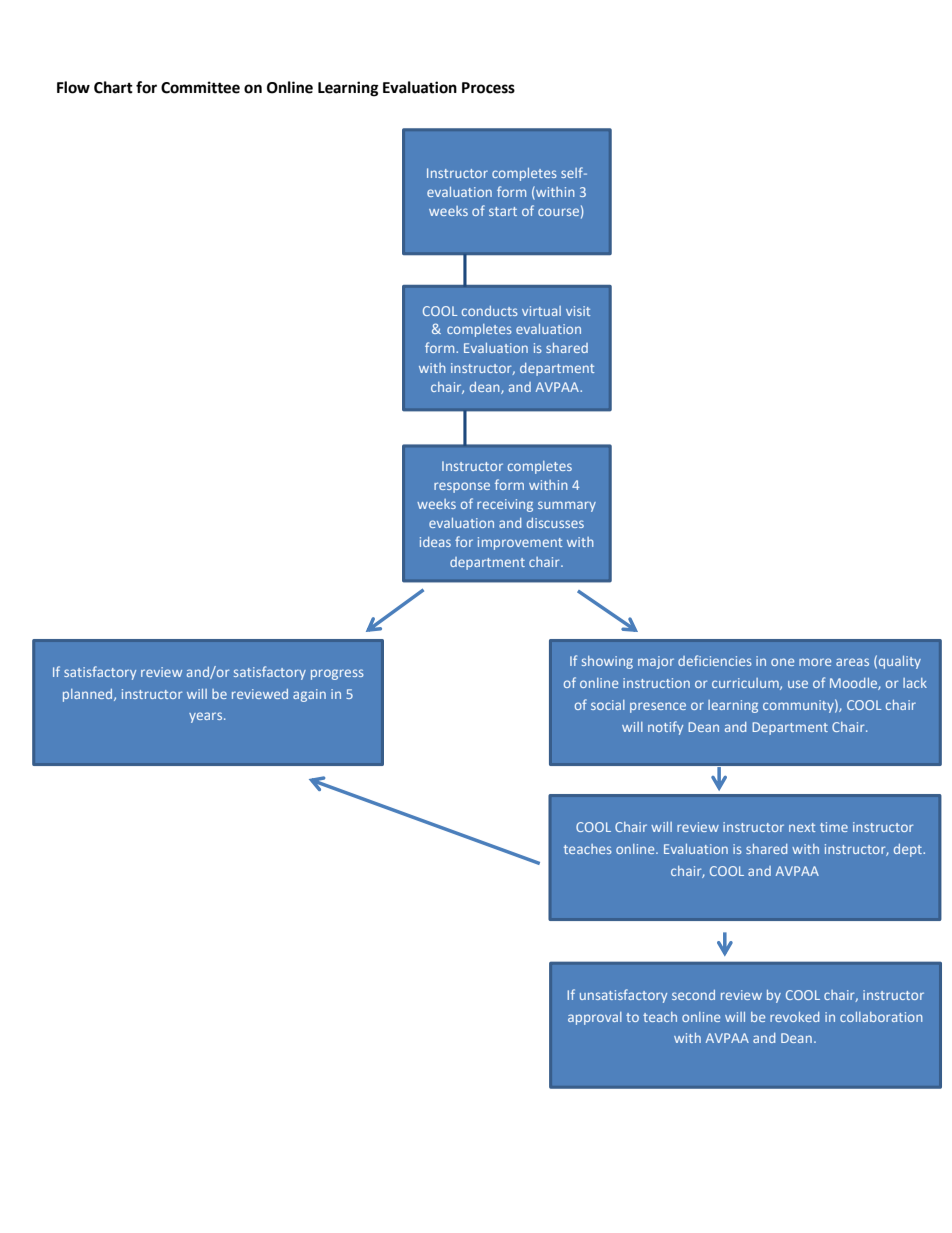  I want to click on visit, so click(578, 311).
